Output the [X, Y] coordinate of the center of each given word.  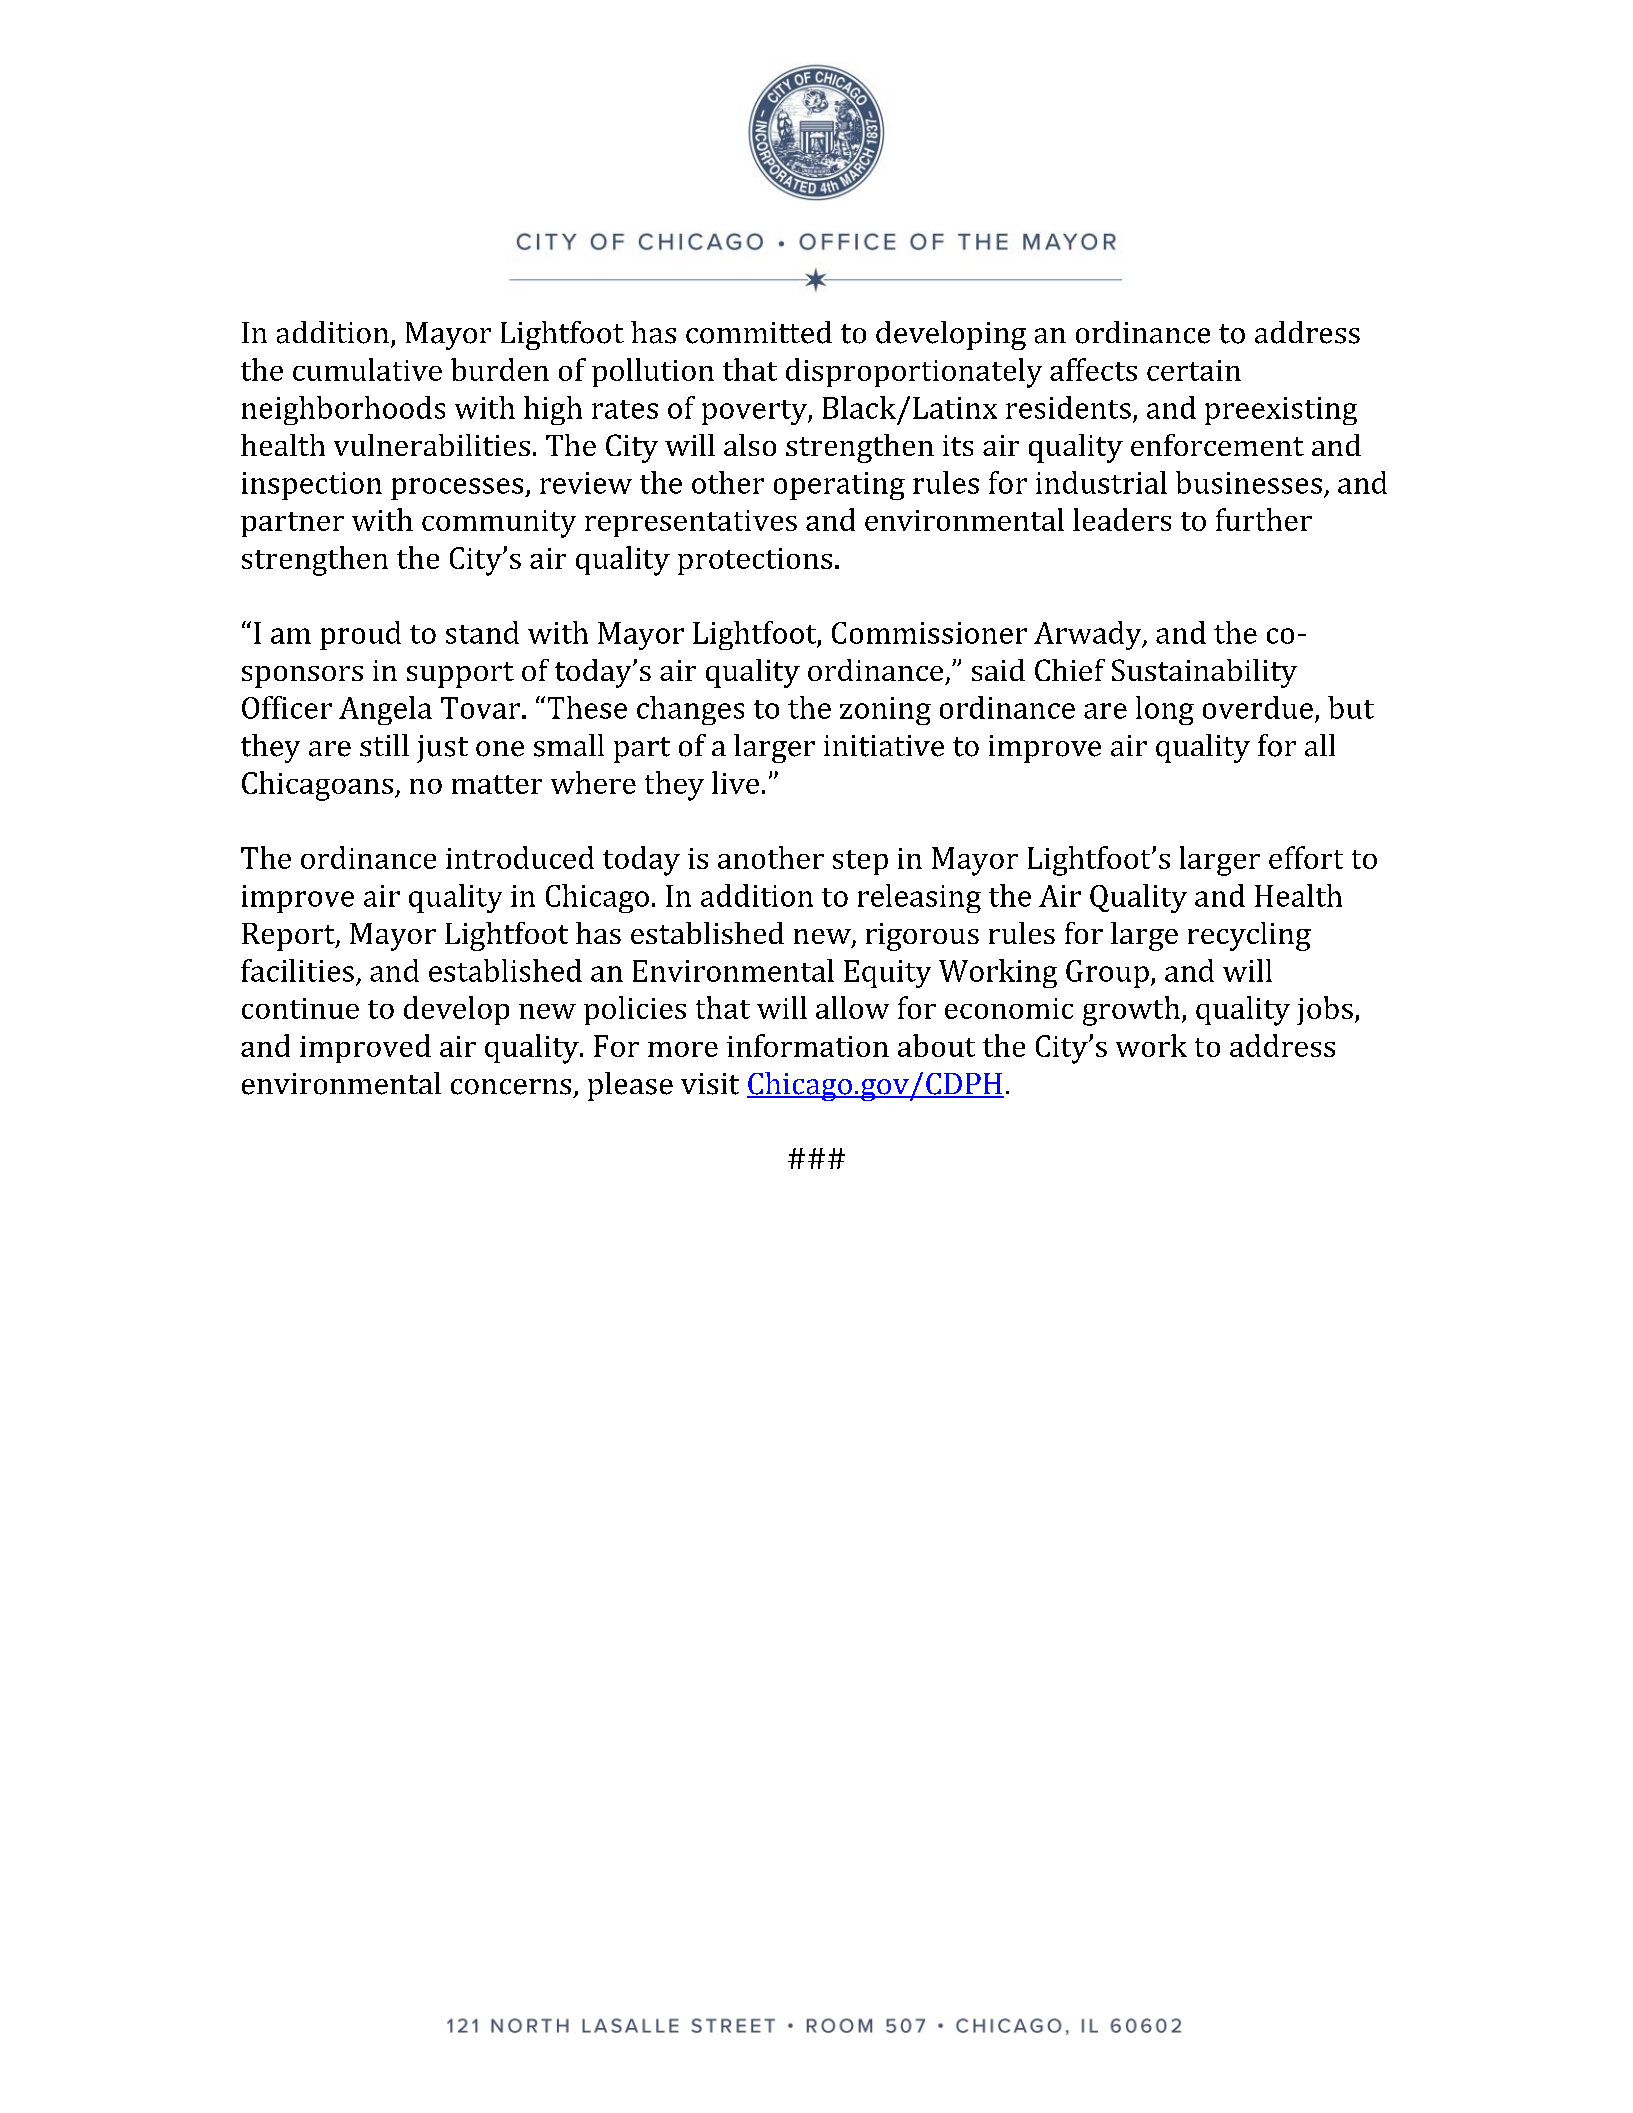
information [808, 1045]
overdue [1258, 707]
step [860, 862]
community [499, 524]
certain [1194, 370]
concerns [511, 1087]
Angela [385, 710]
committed [759, 332]
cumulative [367, 369]
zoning [885, 711]
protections [755, 561]
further [1264, 519]
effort [1306, 857]
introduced [520, 857]
